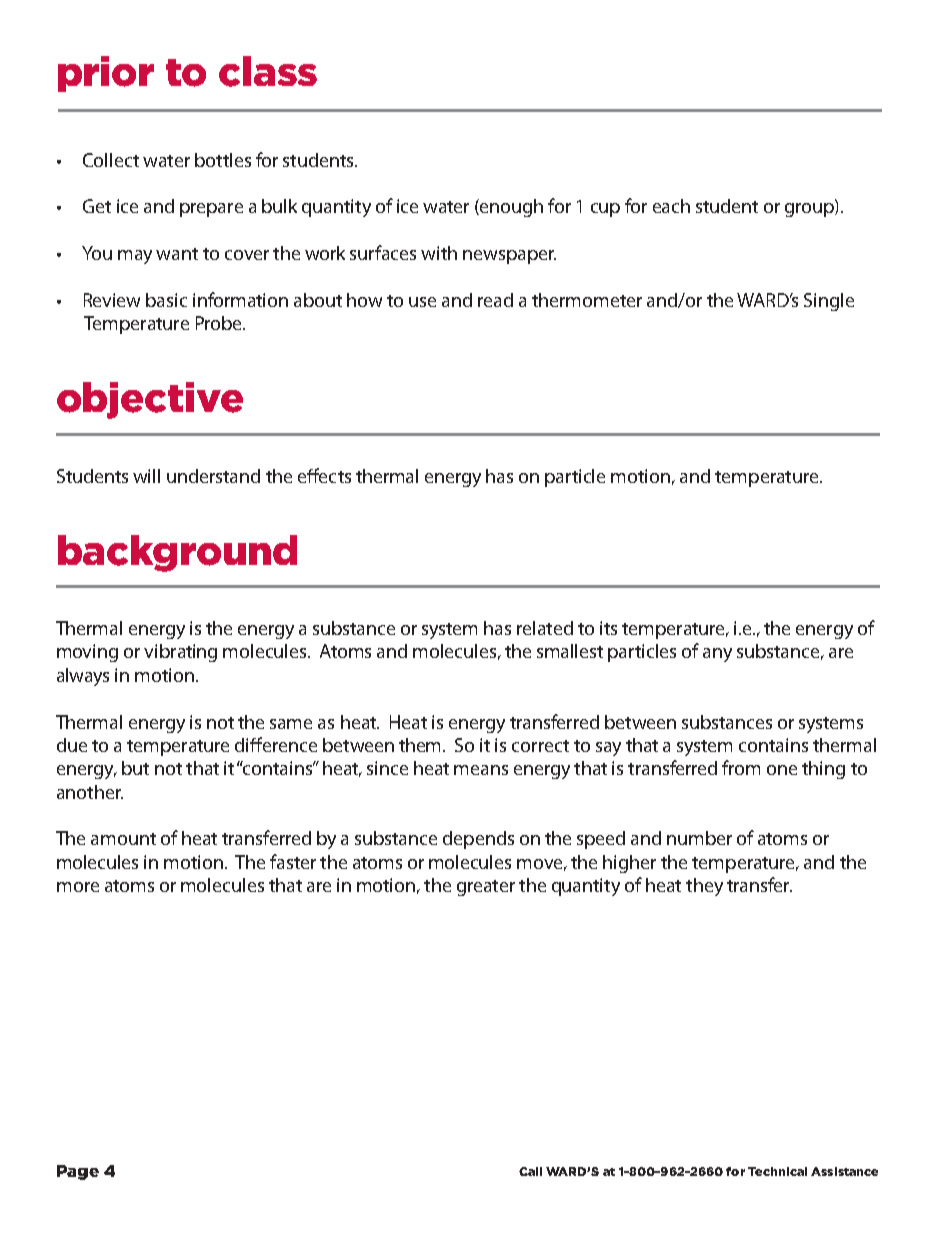 This image has width=952, height=1233. What do you see at coordinates (510, 208) in the image?
I see `enough` at bounding box center [510, 208].
